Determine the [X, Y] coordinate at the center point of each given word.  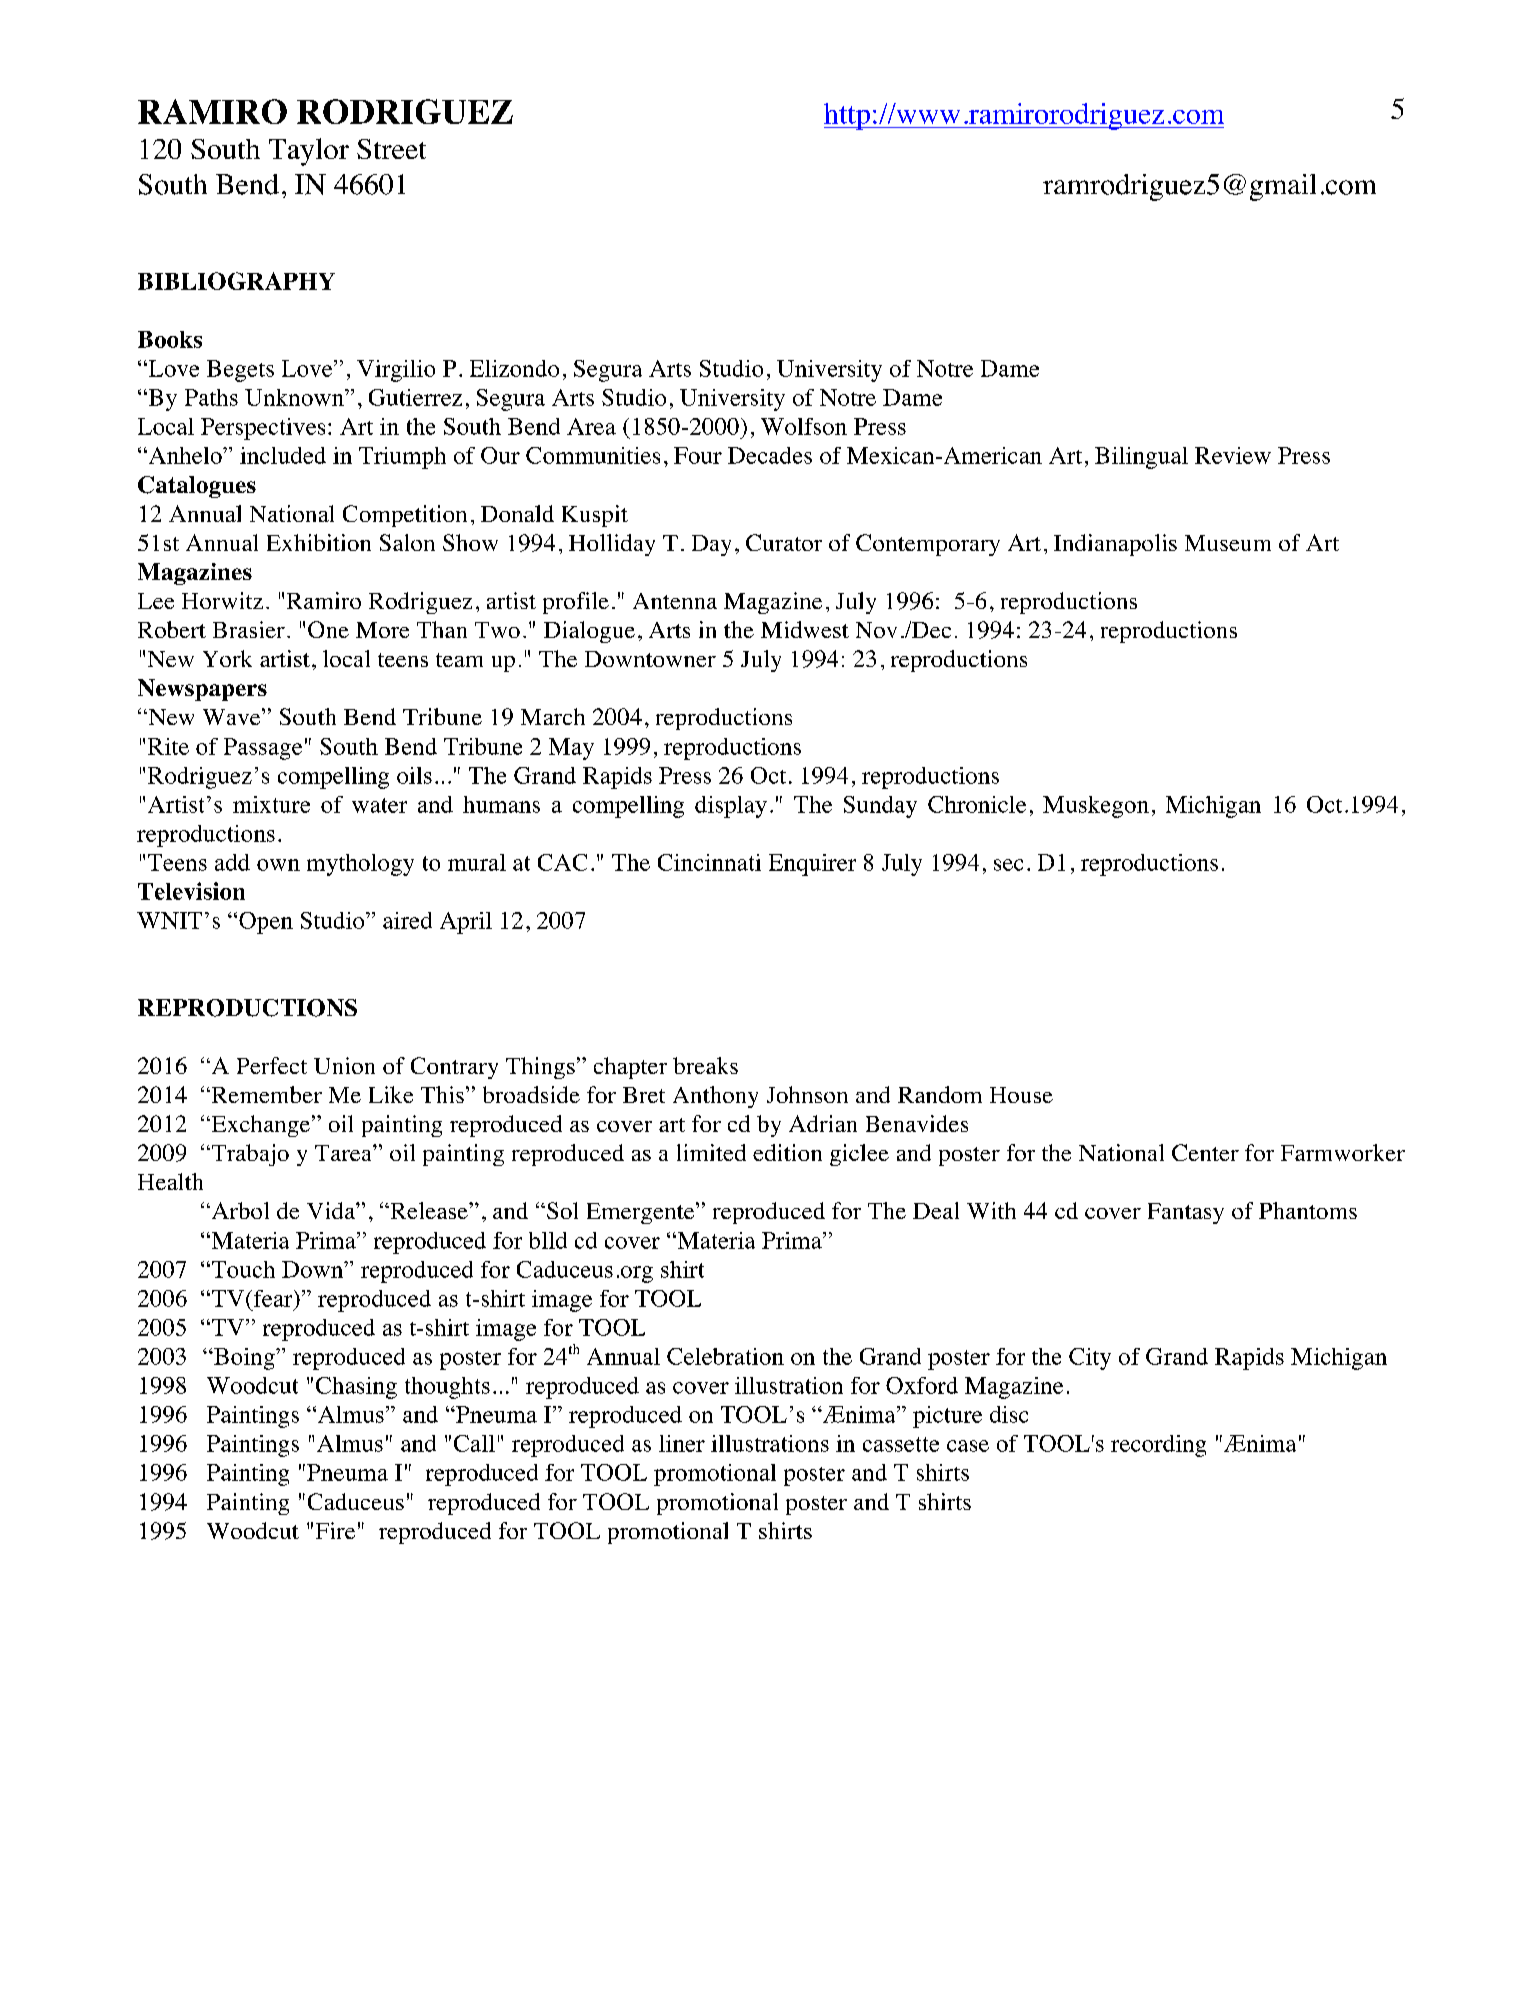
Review [1233, 455]
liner [682, 1443]
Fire [335, 1530]
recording [1158, 1446]
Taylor [309, 152]
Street [391, 149]
